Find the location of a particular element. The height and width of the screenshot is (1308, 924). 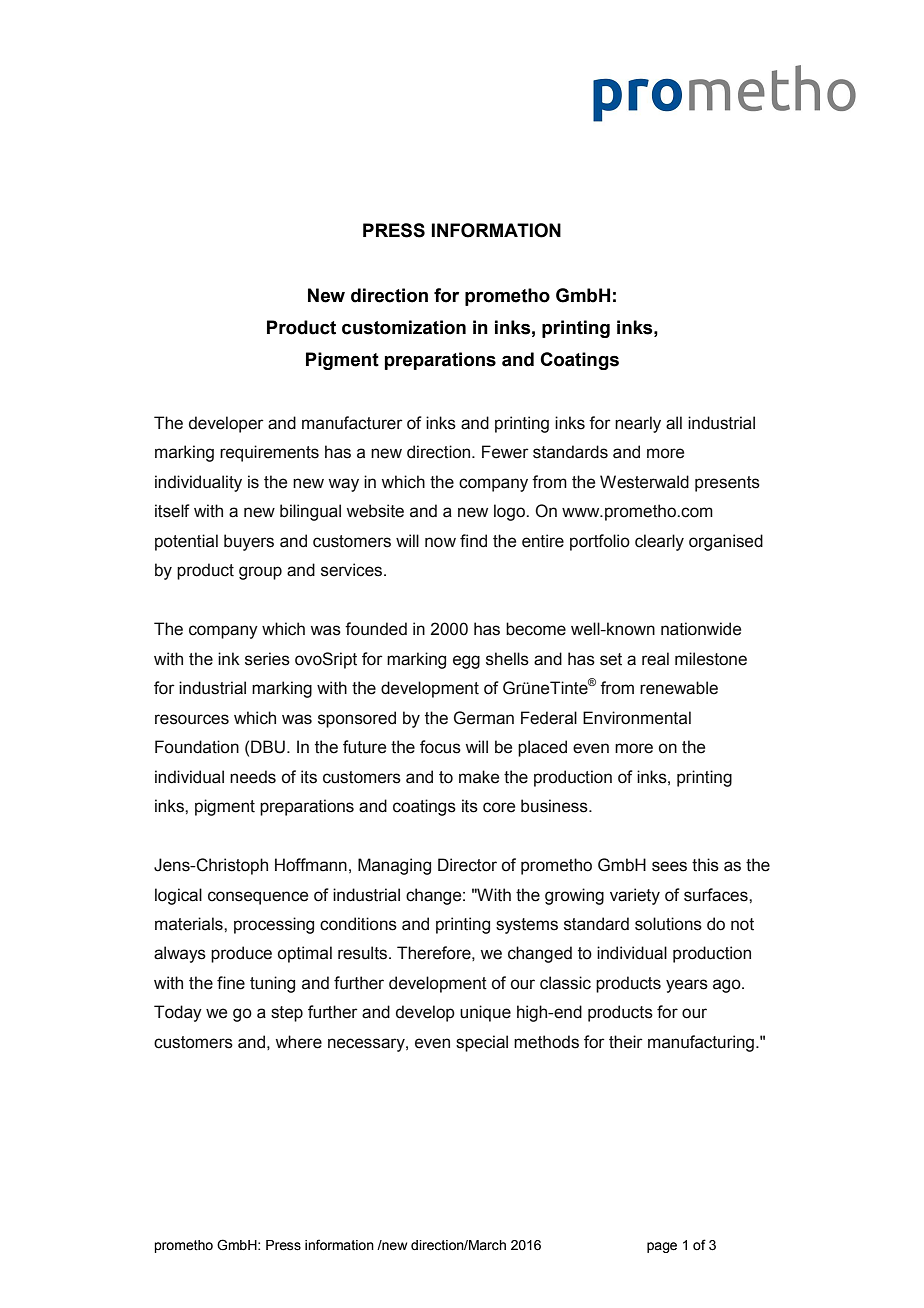

requirements is located at coordinates (269, 453).
